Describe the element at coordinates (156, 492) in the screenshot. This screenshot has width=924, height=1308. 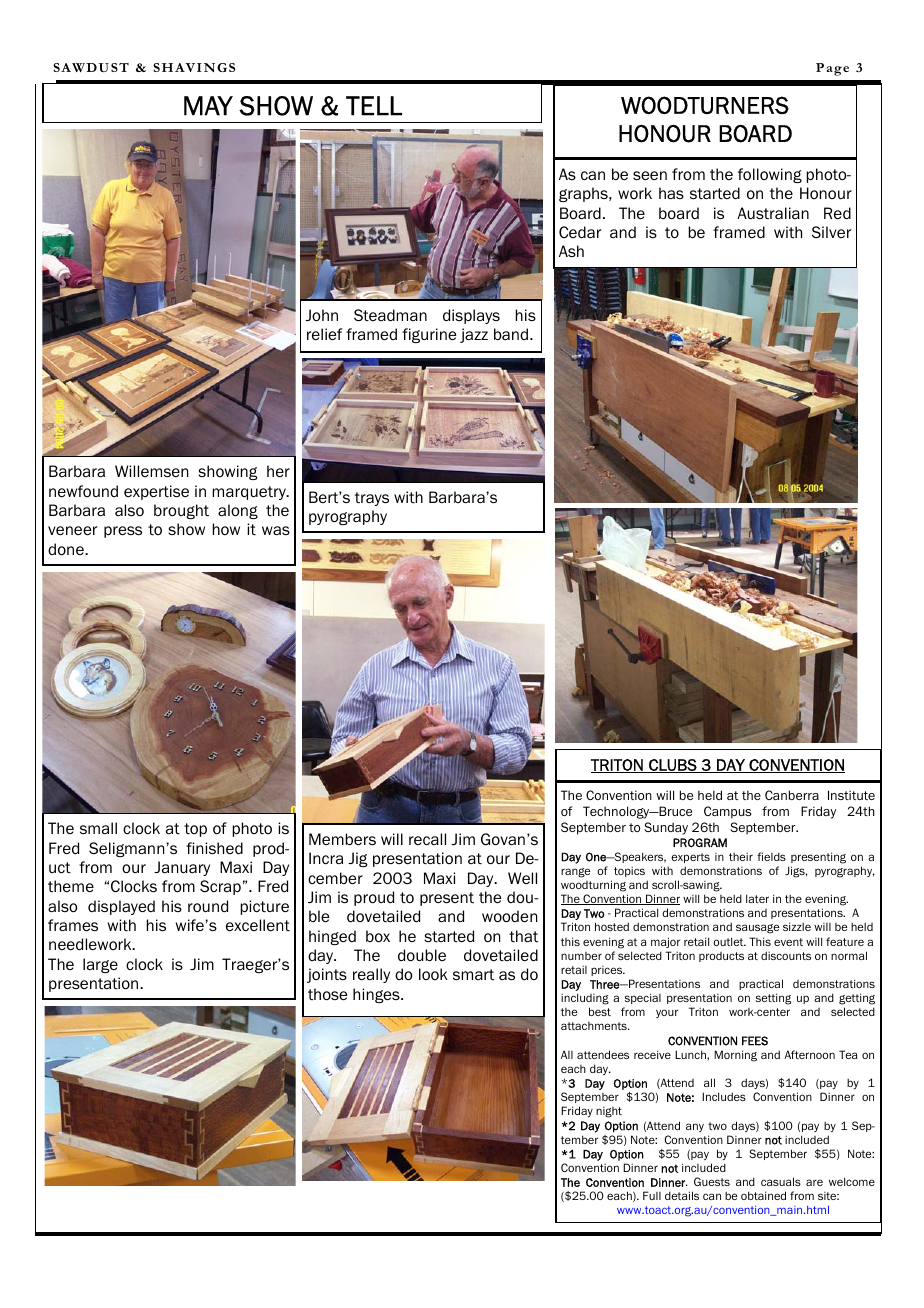
I see `expertise` at that location.
